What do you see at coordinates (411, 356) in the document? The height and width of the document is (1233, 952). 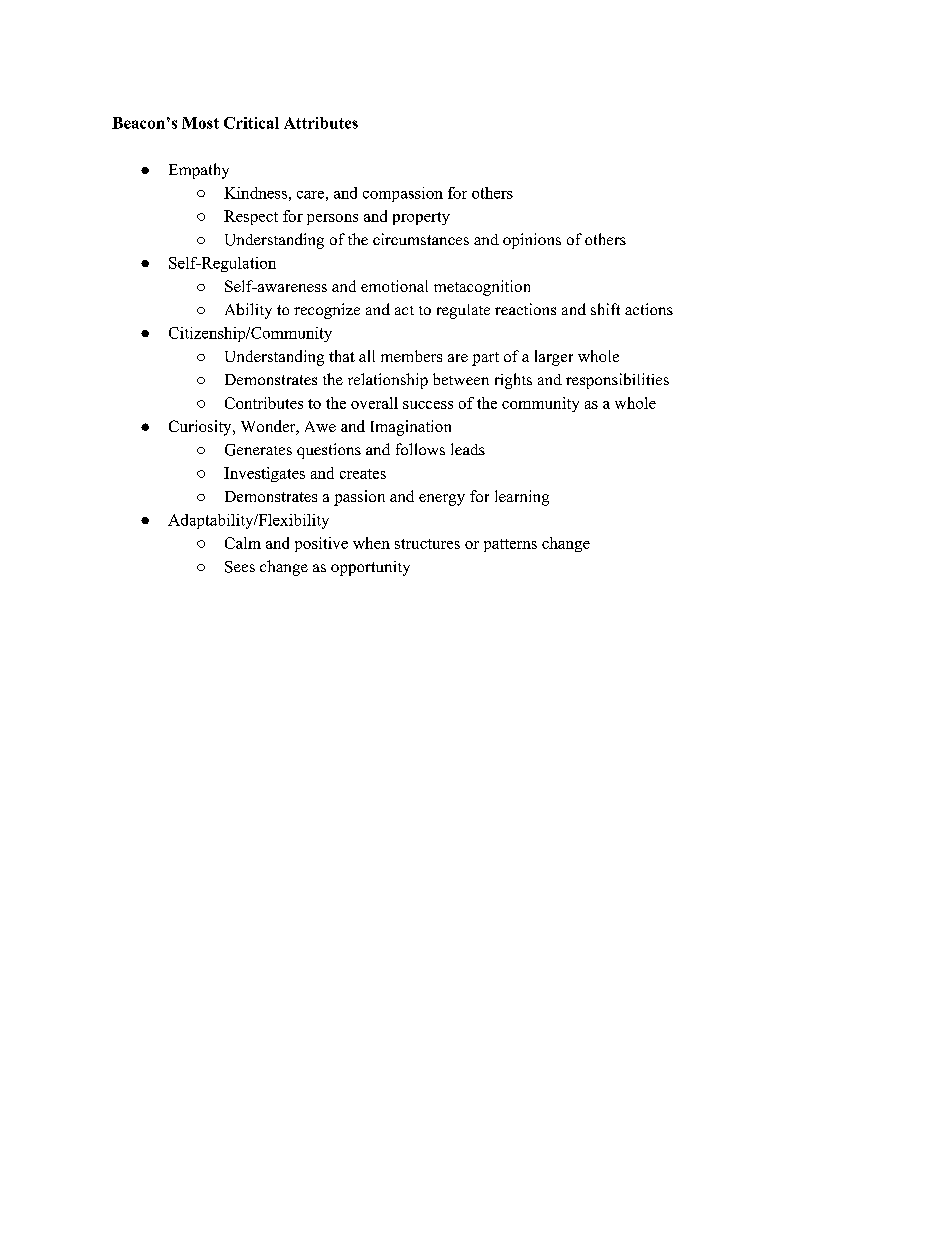 I see `members` at bounding box center [411, 356].
